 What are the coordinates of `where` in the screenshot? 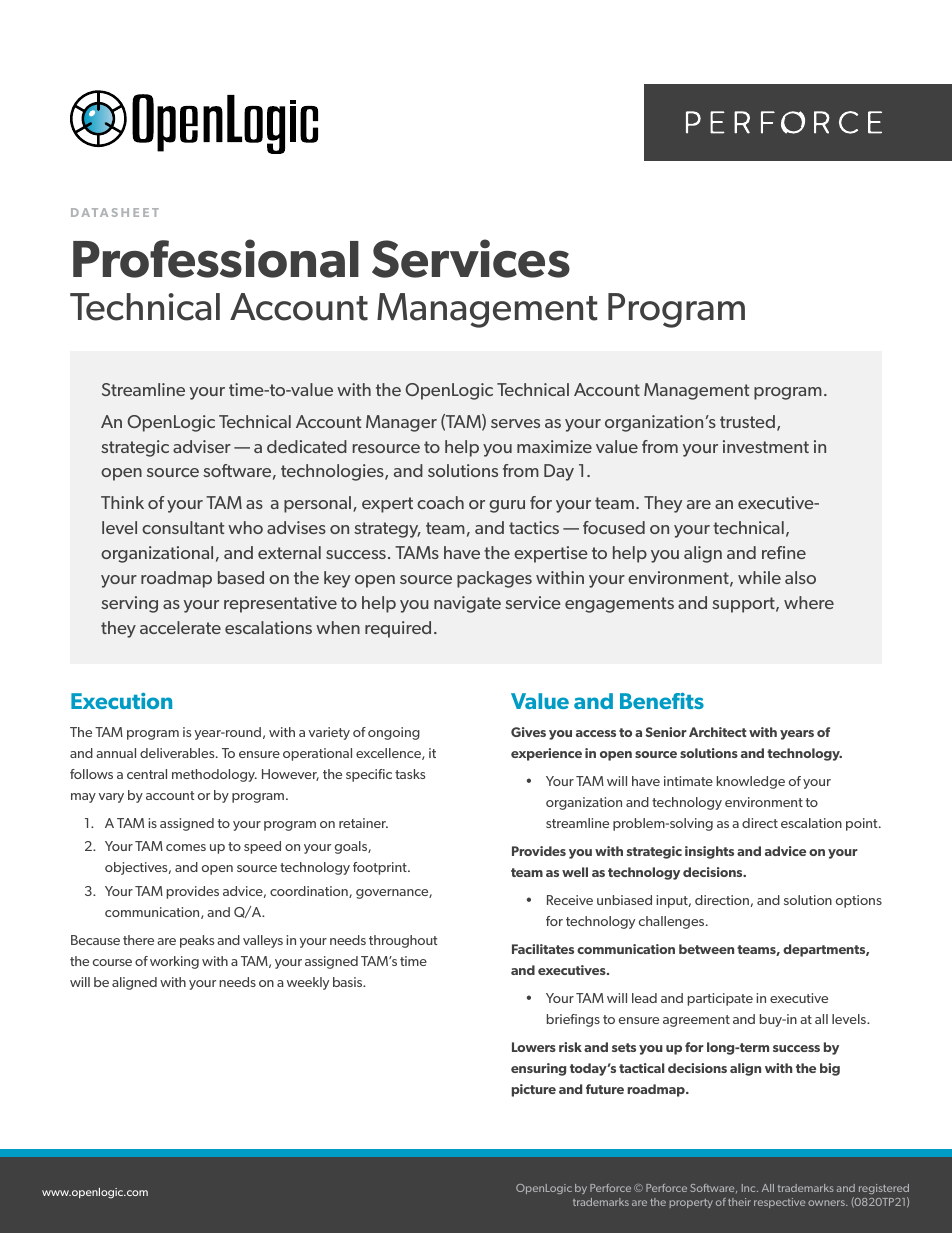 It's located at (809, 602).
